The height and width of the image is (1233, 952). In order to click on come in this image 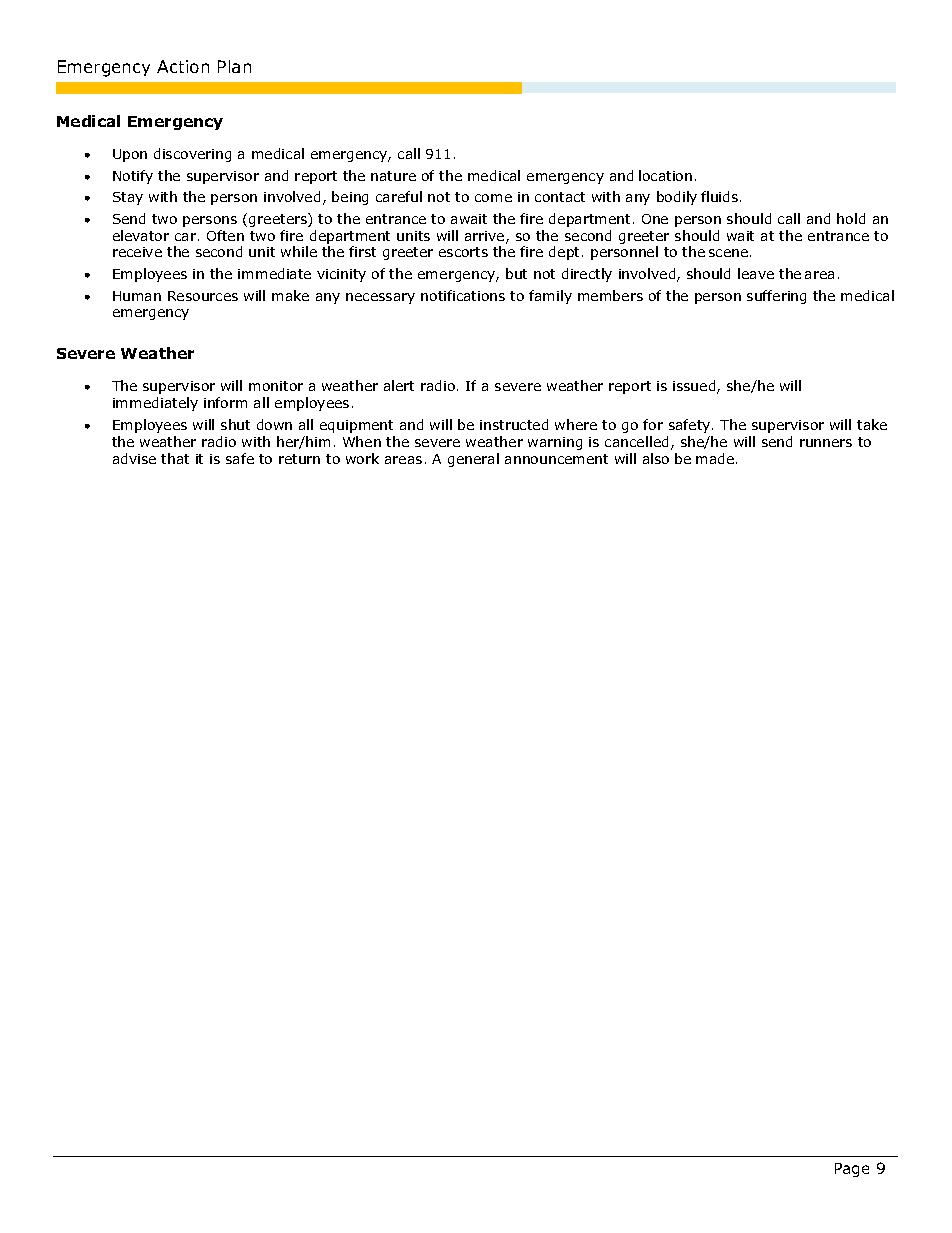, I will do `click(493, 198)`.
